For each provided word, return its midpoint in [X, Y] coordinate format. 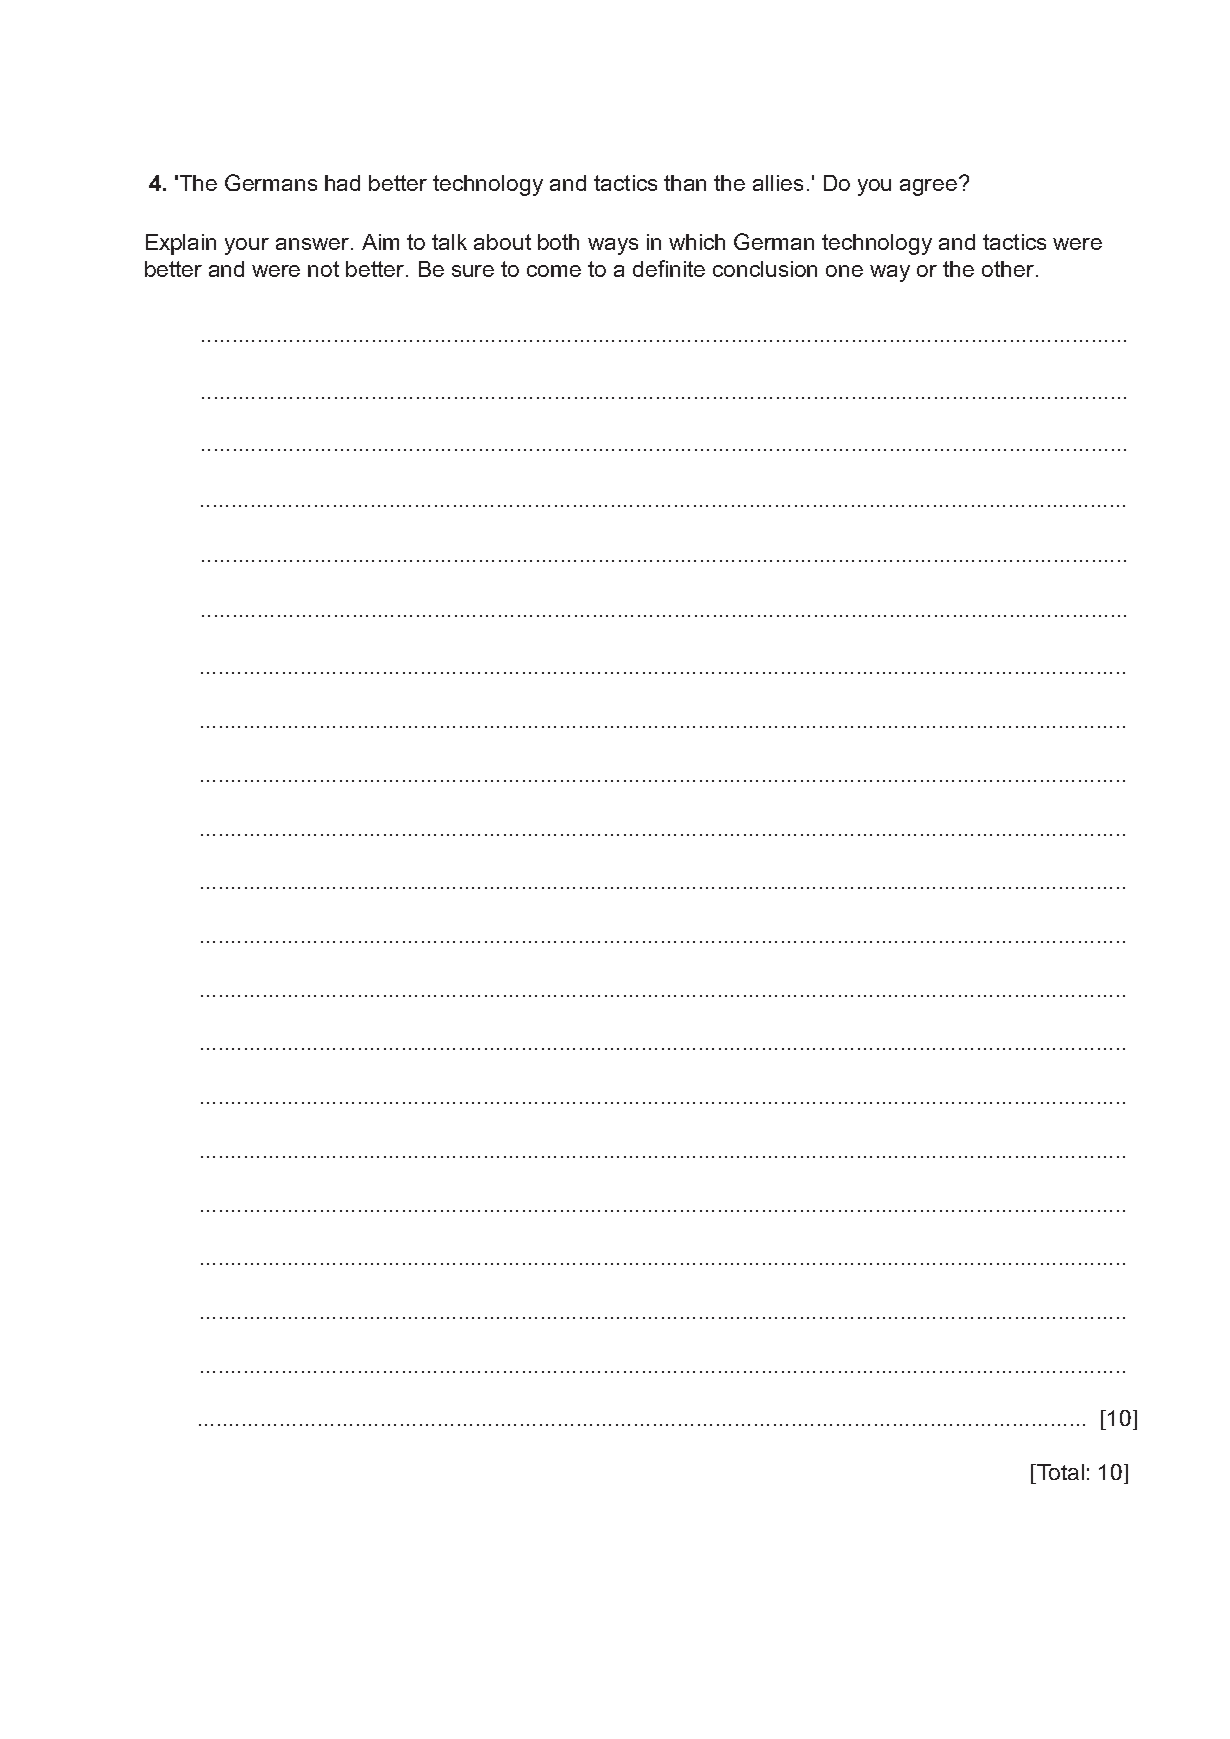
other [1008, 269]
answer [314, 244]
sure [473, 271]
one [844, 271]
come [554, 271]
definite [669, 268]
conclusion [765, 269]
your [247, 246]
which [697, 242]
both [558, 242]
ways [613, 246]
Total [1059, 1472]
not [323, 269]
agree [930, 186]
